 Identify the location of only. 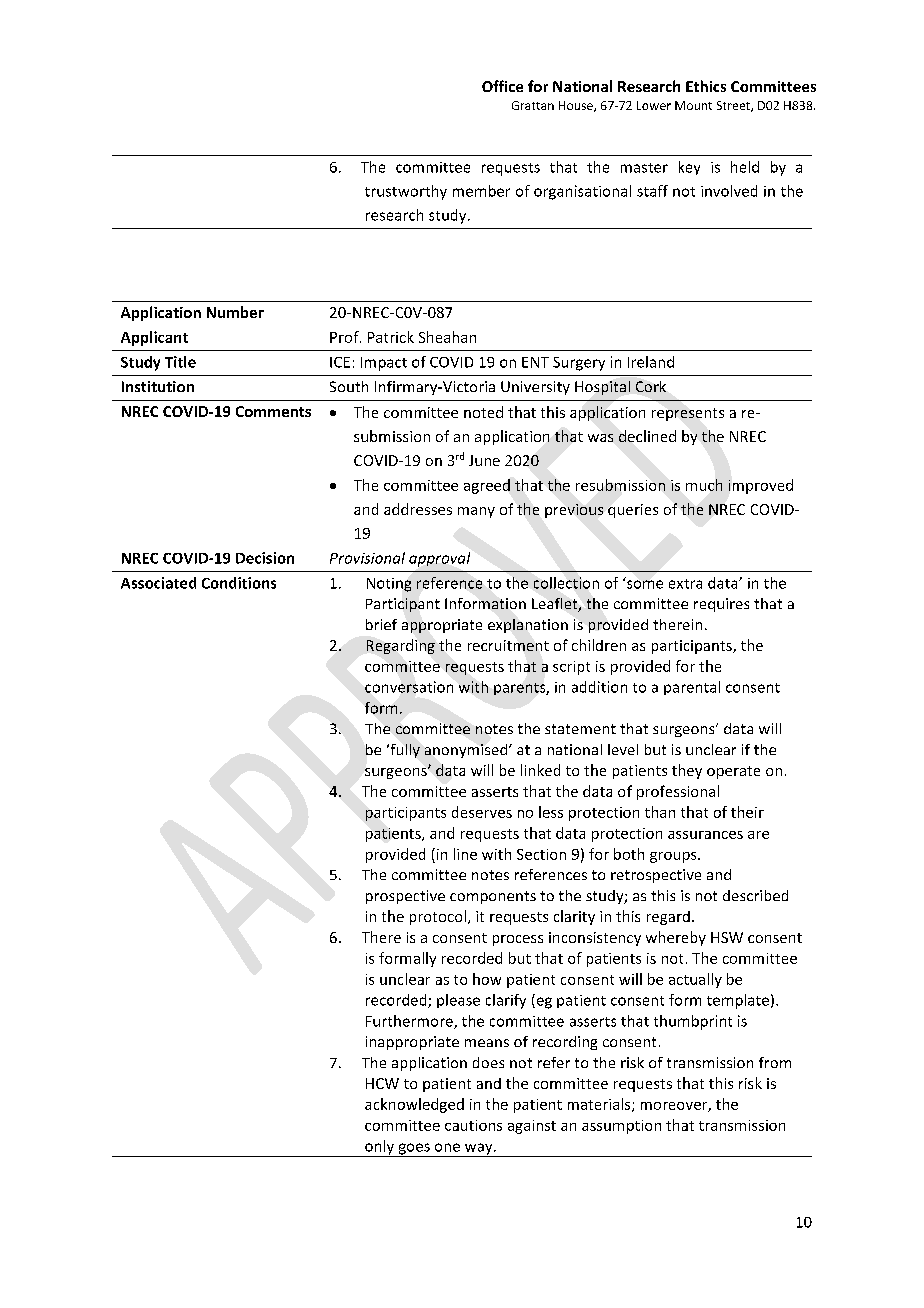
(379, 1148).
